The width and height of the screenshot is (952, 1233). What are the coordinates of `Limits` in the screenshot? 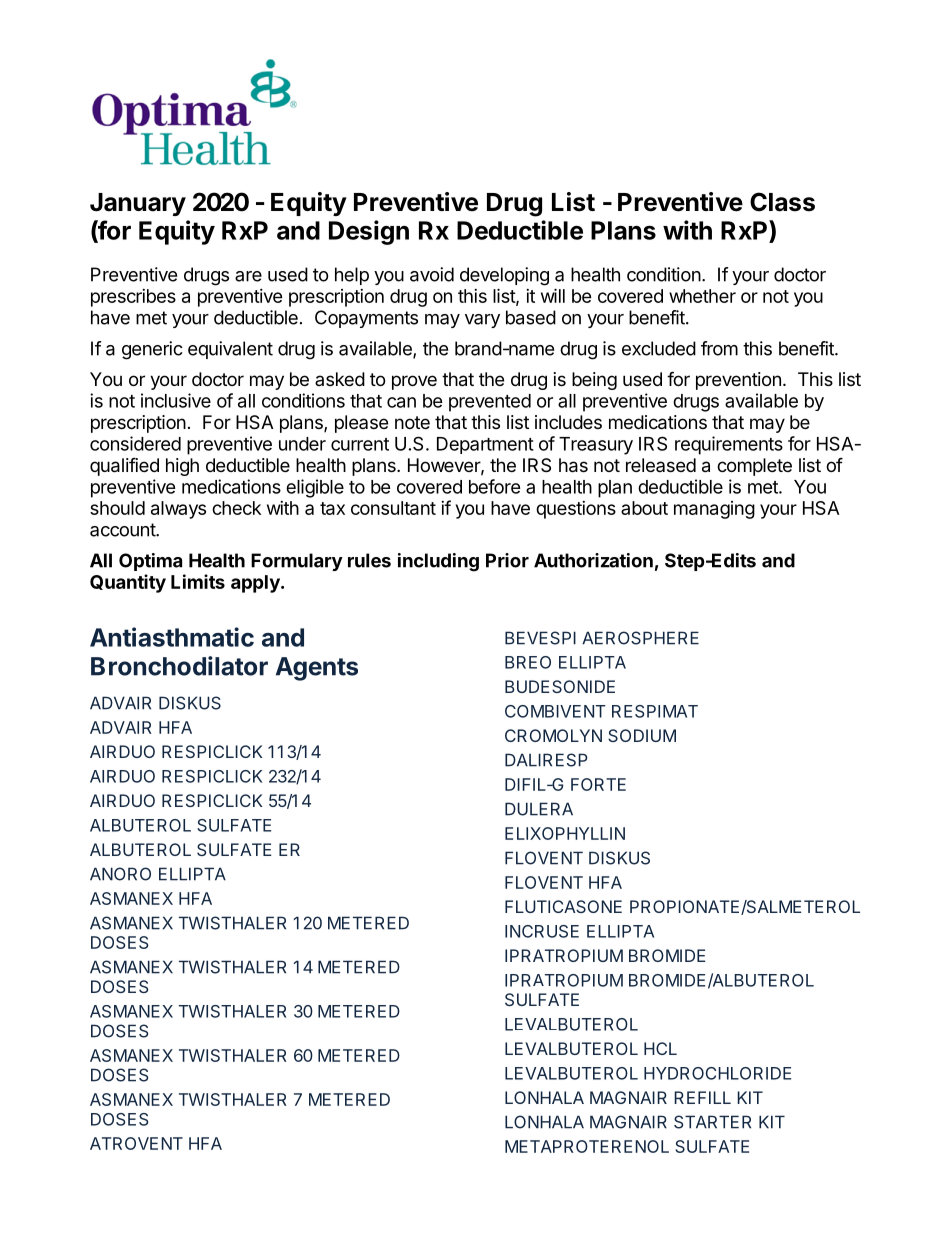 It's located at (198, 581).
